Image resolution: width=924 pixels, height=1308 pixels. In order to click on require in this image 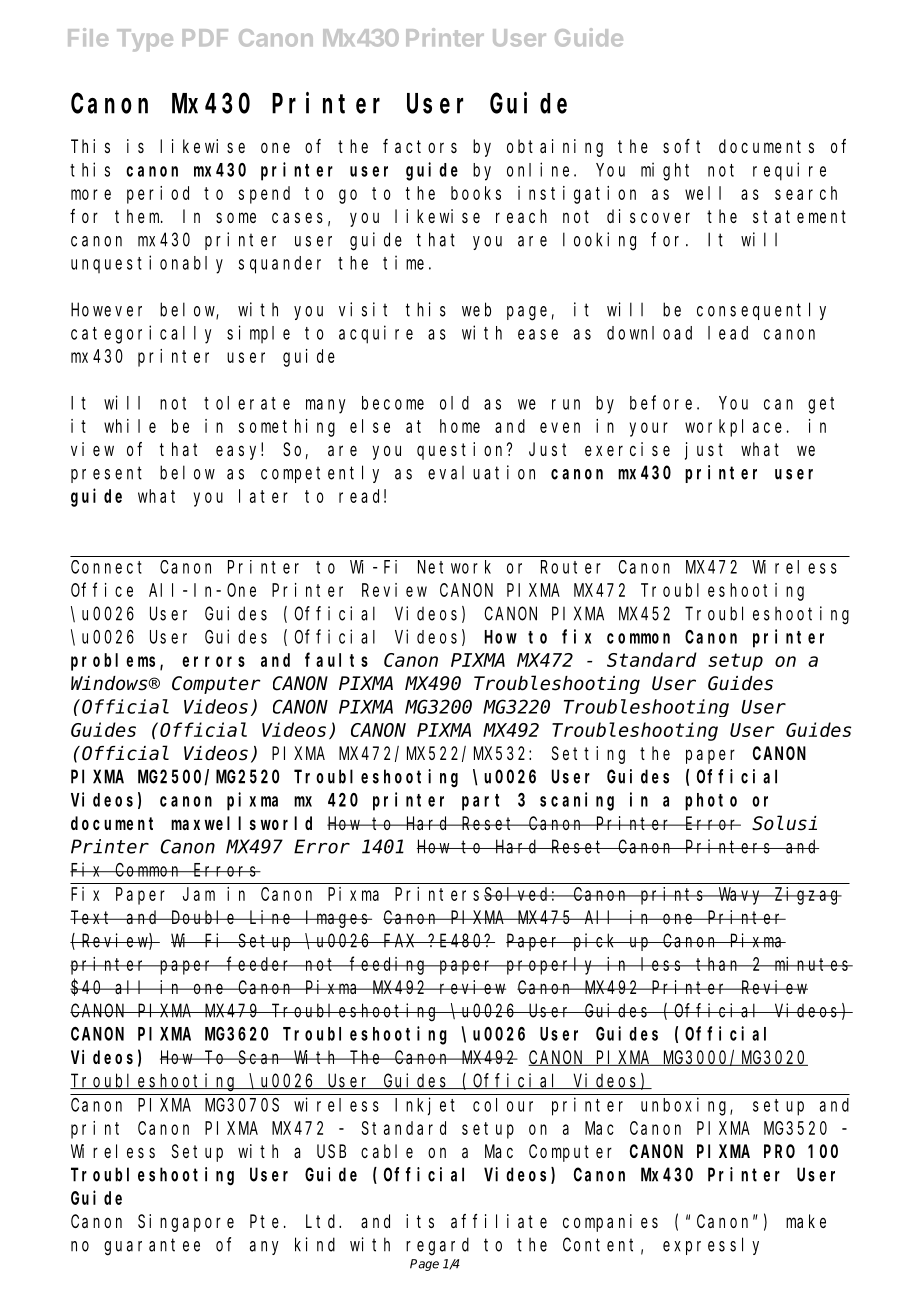, I will do `click(789, 171)`.
